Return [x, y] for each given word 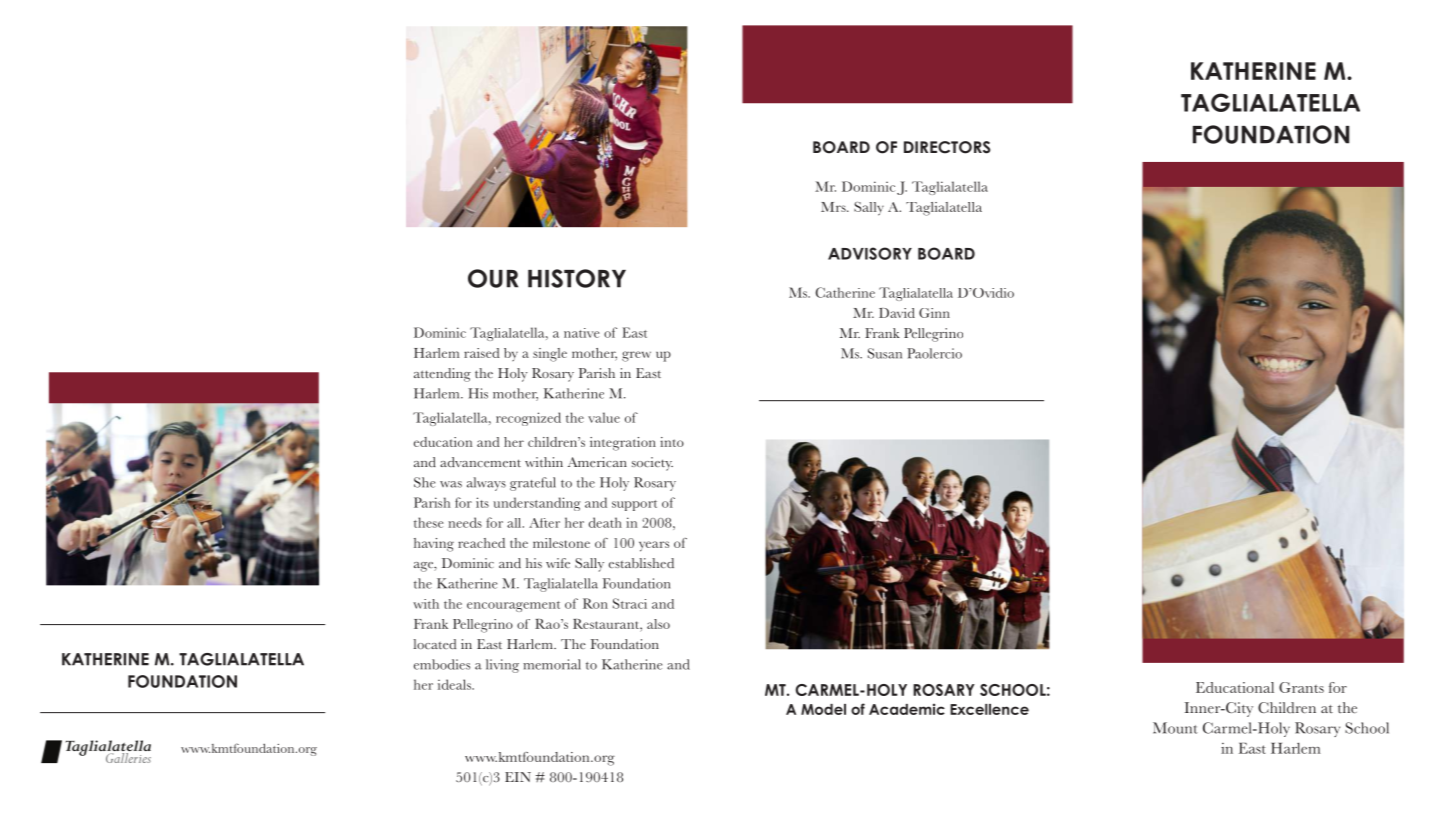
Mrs [834, 207]
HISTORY [577, 278]
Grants [1301, 687]
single [550, 355]
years [654, 546]
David [897, 313]
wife [558, 563]
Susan [885, 353]
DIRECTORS [947, 147]
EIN [518, 777]
